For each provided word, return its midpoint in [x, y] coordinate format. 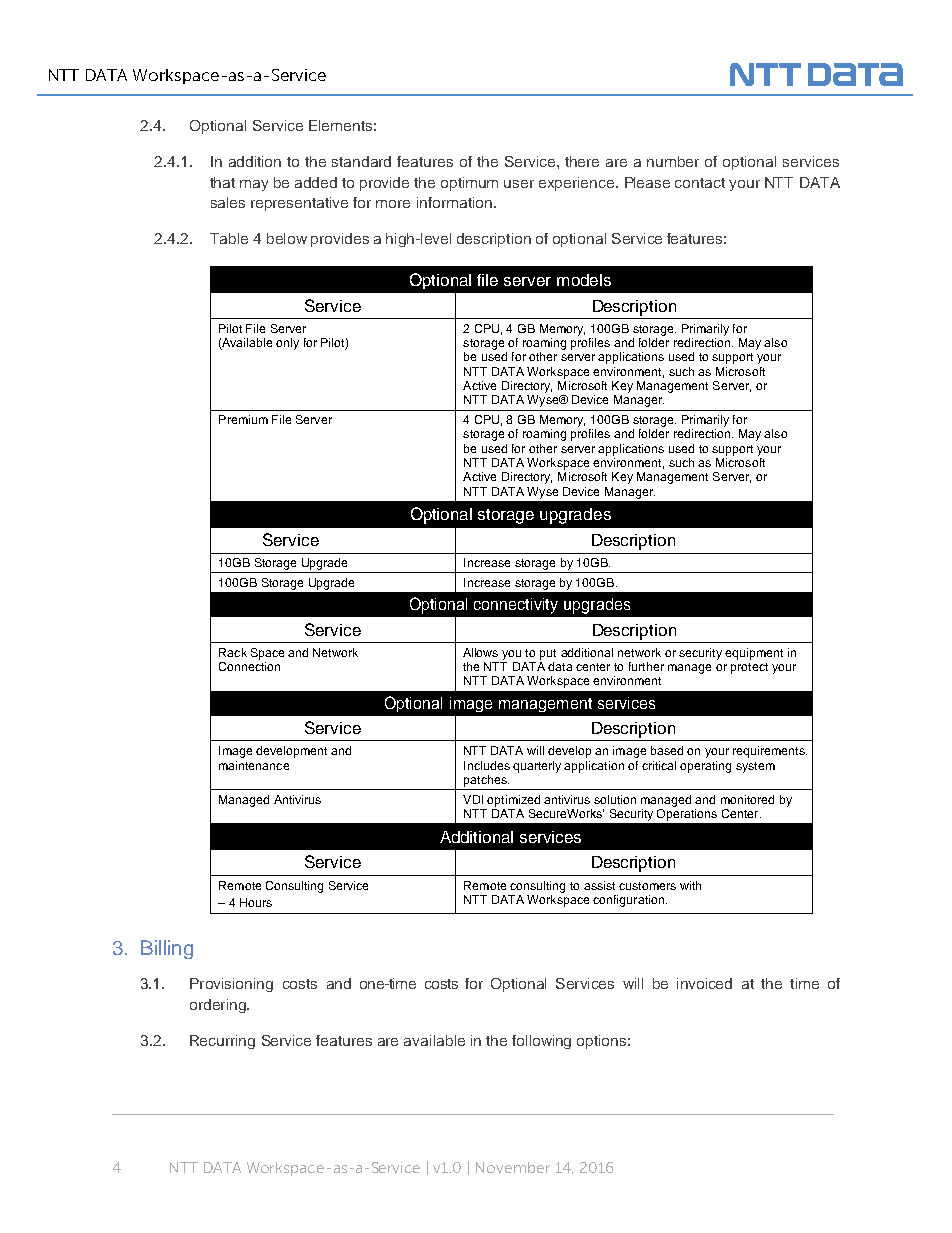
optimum [469, 184]
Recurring [222, 1042]
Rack [233, 652]
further [646, 666]
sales [228, 202]
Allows [480, 652]
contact [700, 183]
